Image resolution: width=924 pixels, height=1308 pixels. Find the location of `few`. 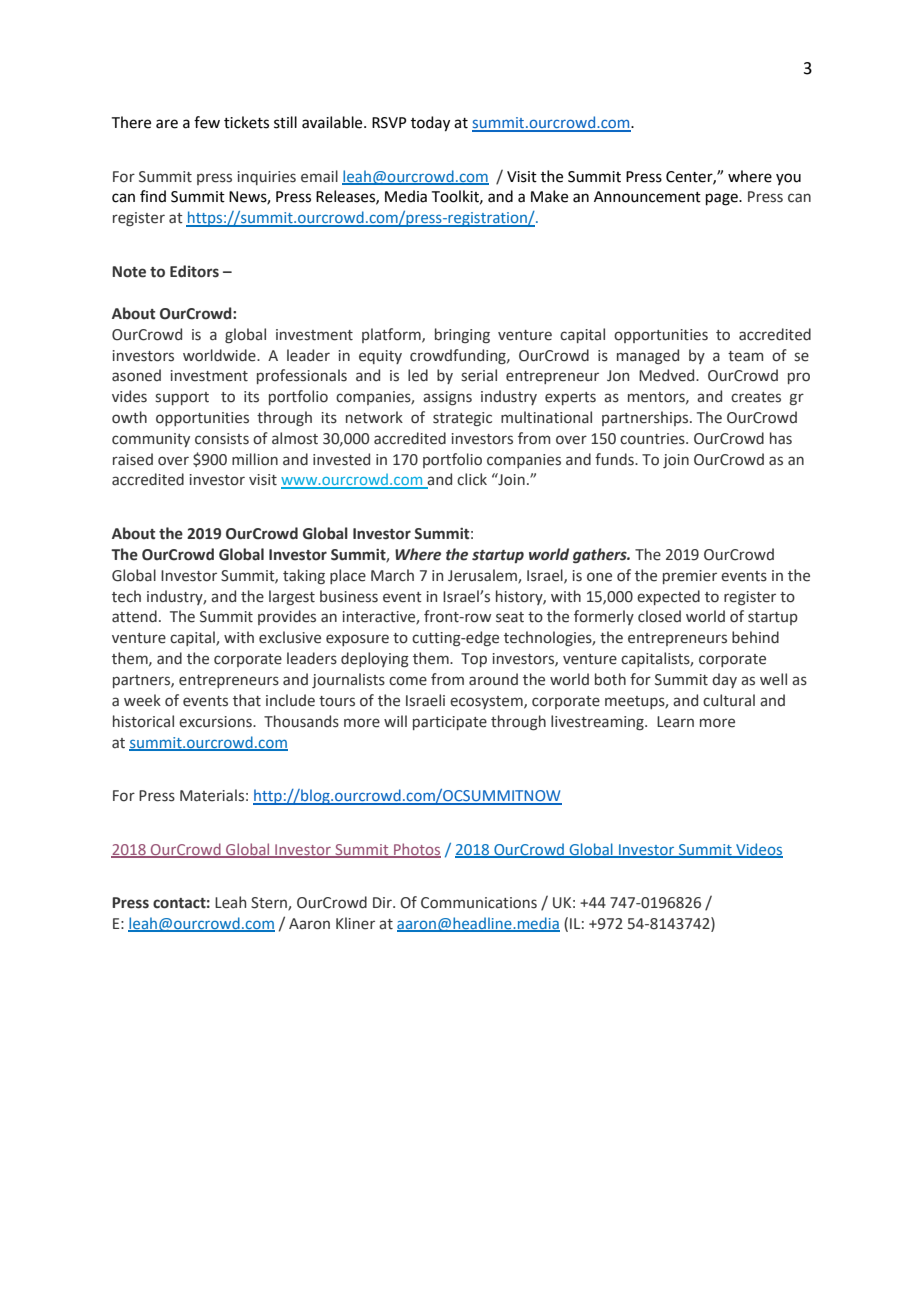

few is located at coordinates (207, 122).
